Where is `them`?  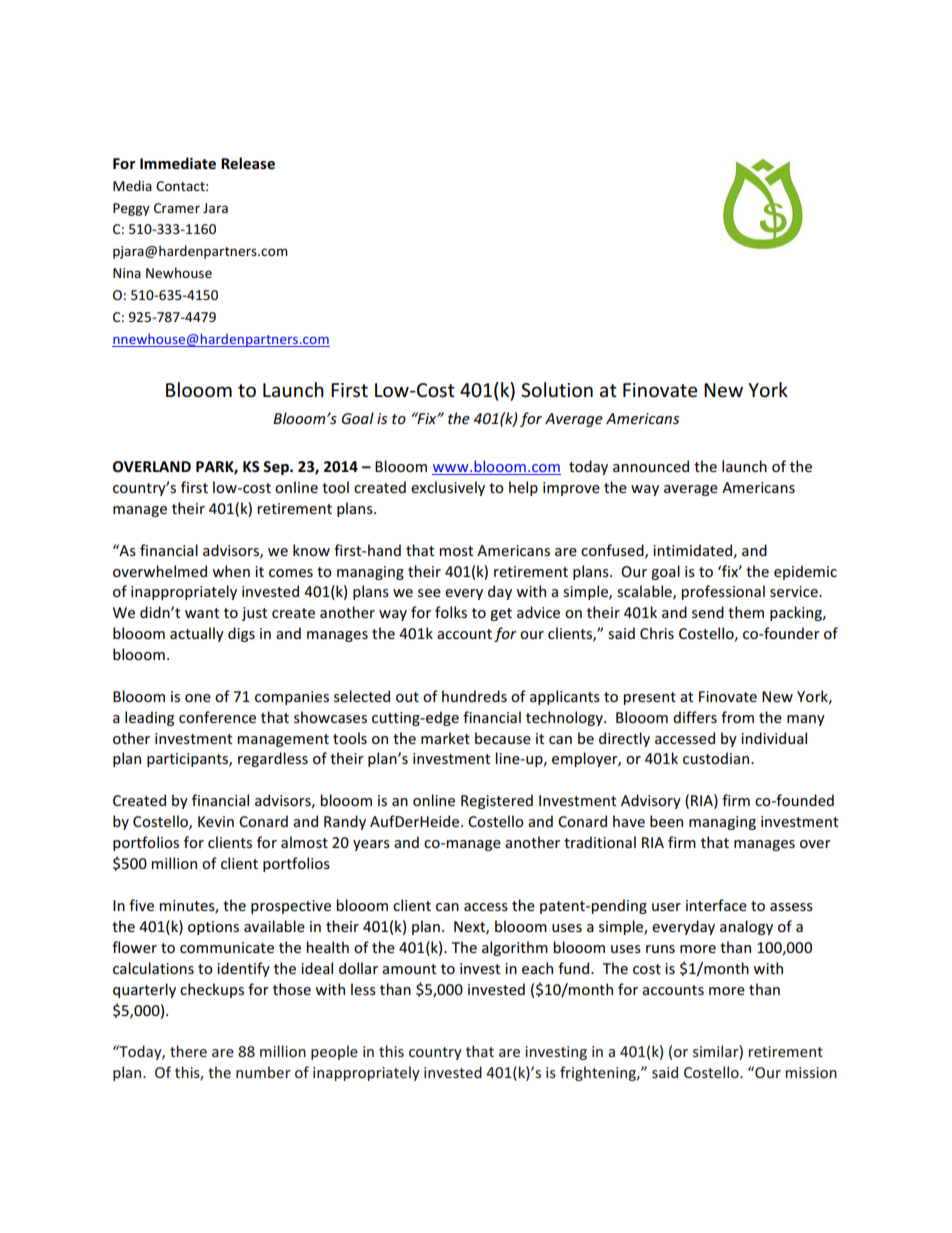
them is located at coordinates (746, 612).
